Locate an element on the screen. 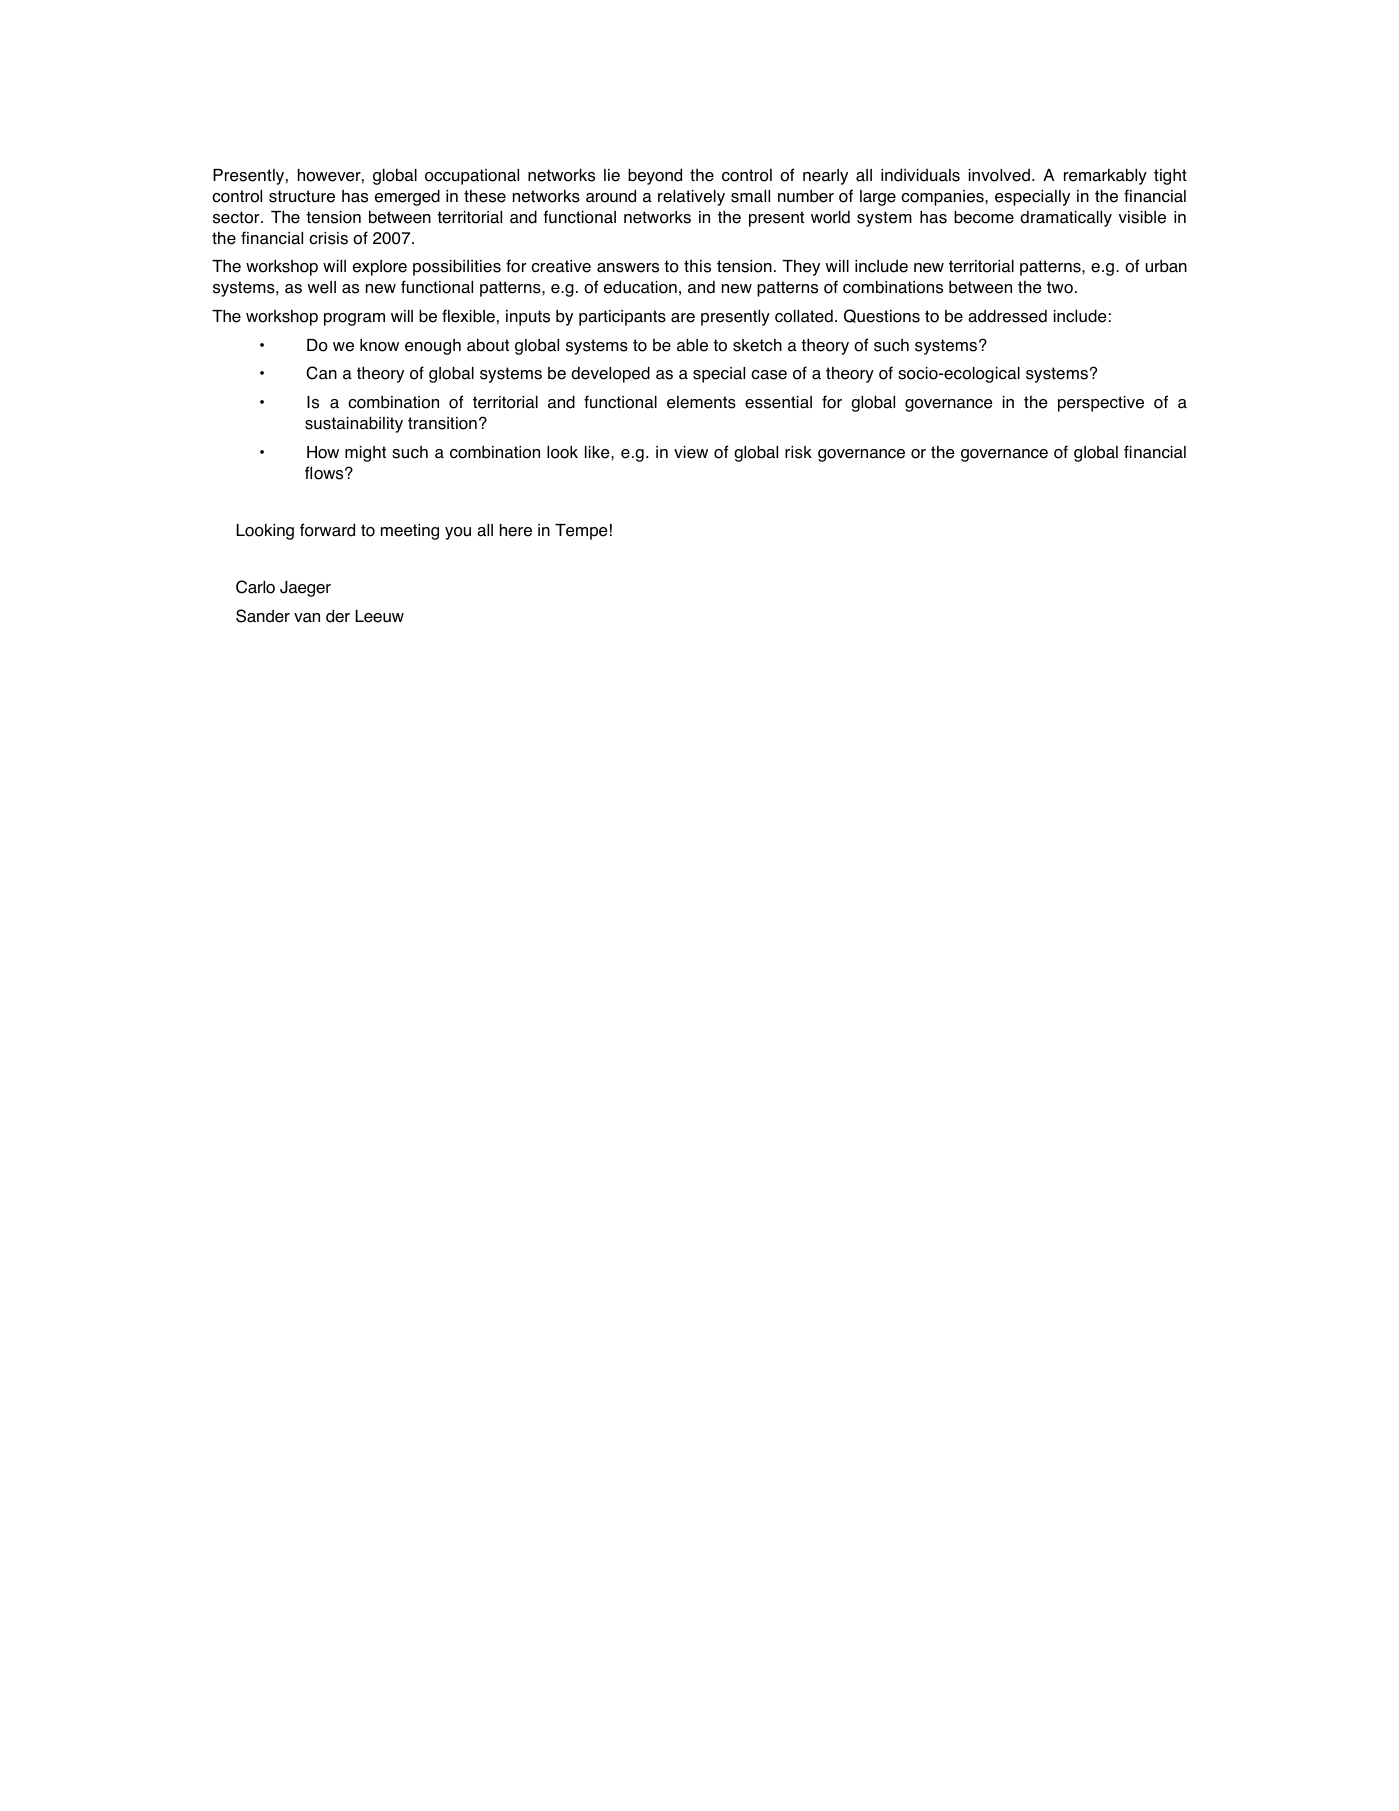 This screenshot has width=1399, height=1811. here is located at coordinates (516, 530).
